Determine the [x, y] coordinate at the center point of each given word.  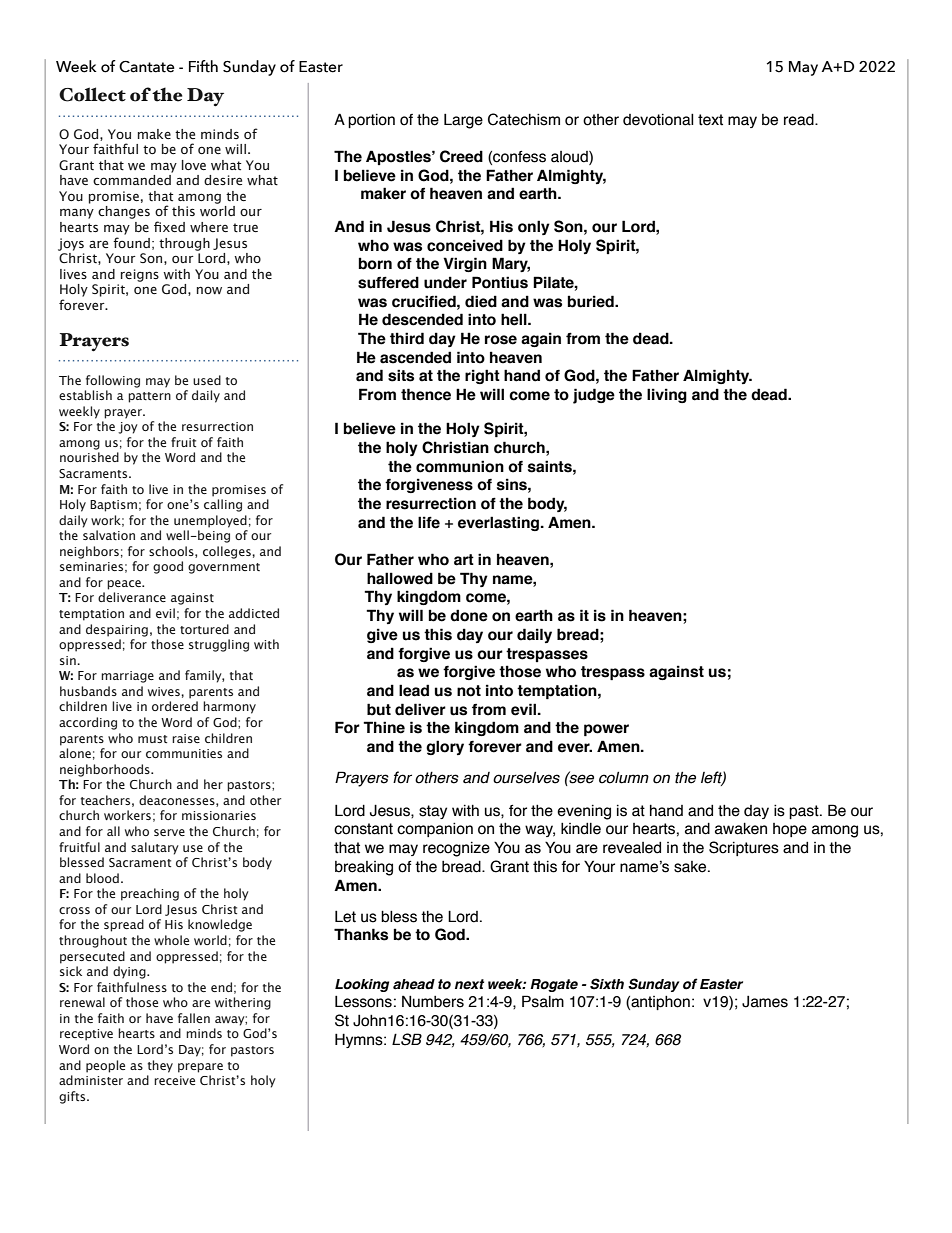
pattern [149, 397]
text [710, 120]
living [667, 395]
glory [445, 747]
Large [463, 121]
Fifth [203, 66]
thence [426, 394]
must [152, 739]
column [624, 778]
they [160, 1066]
